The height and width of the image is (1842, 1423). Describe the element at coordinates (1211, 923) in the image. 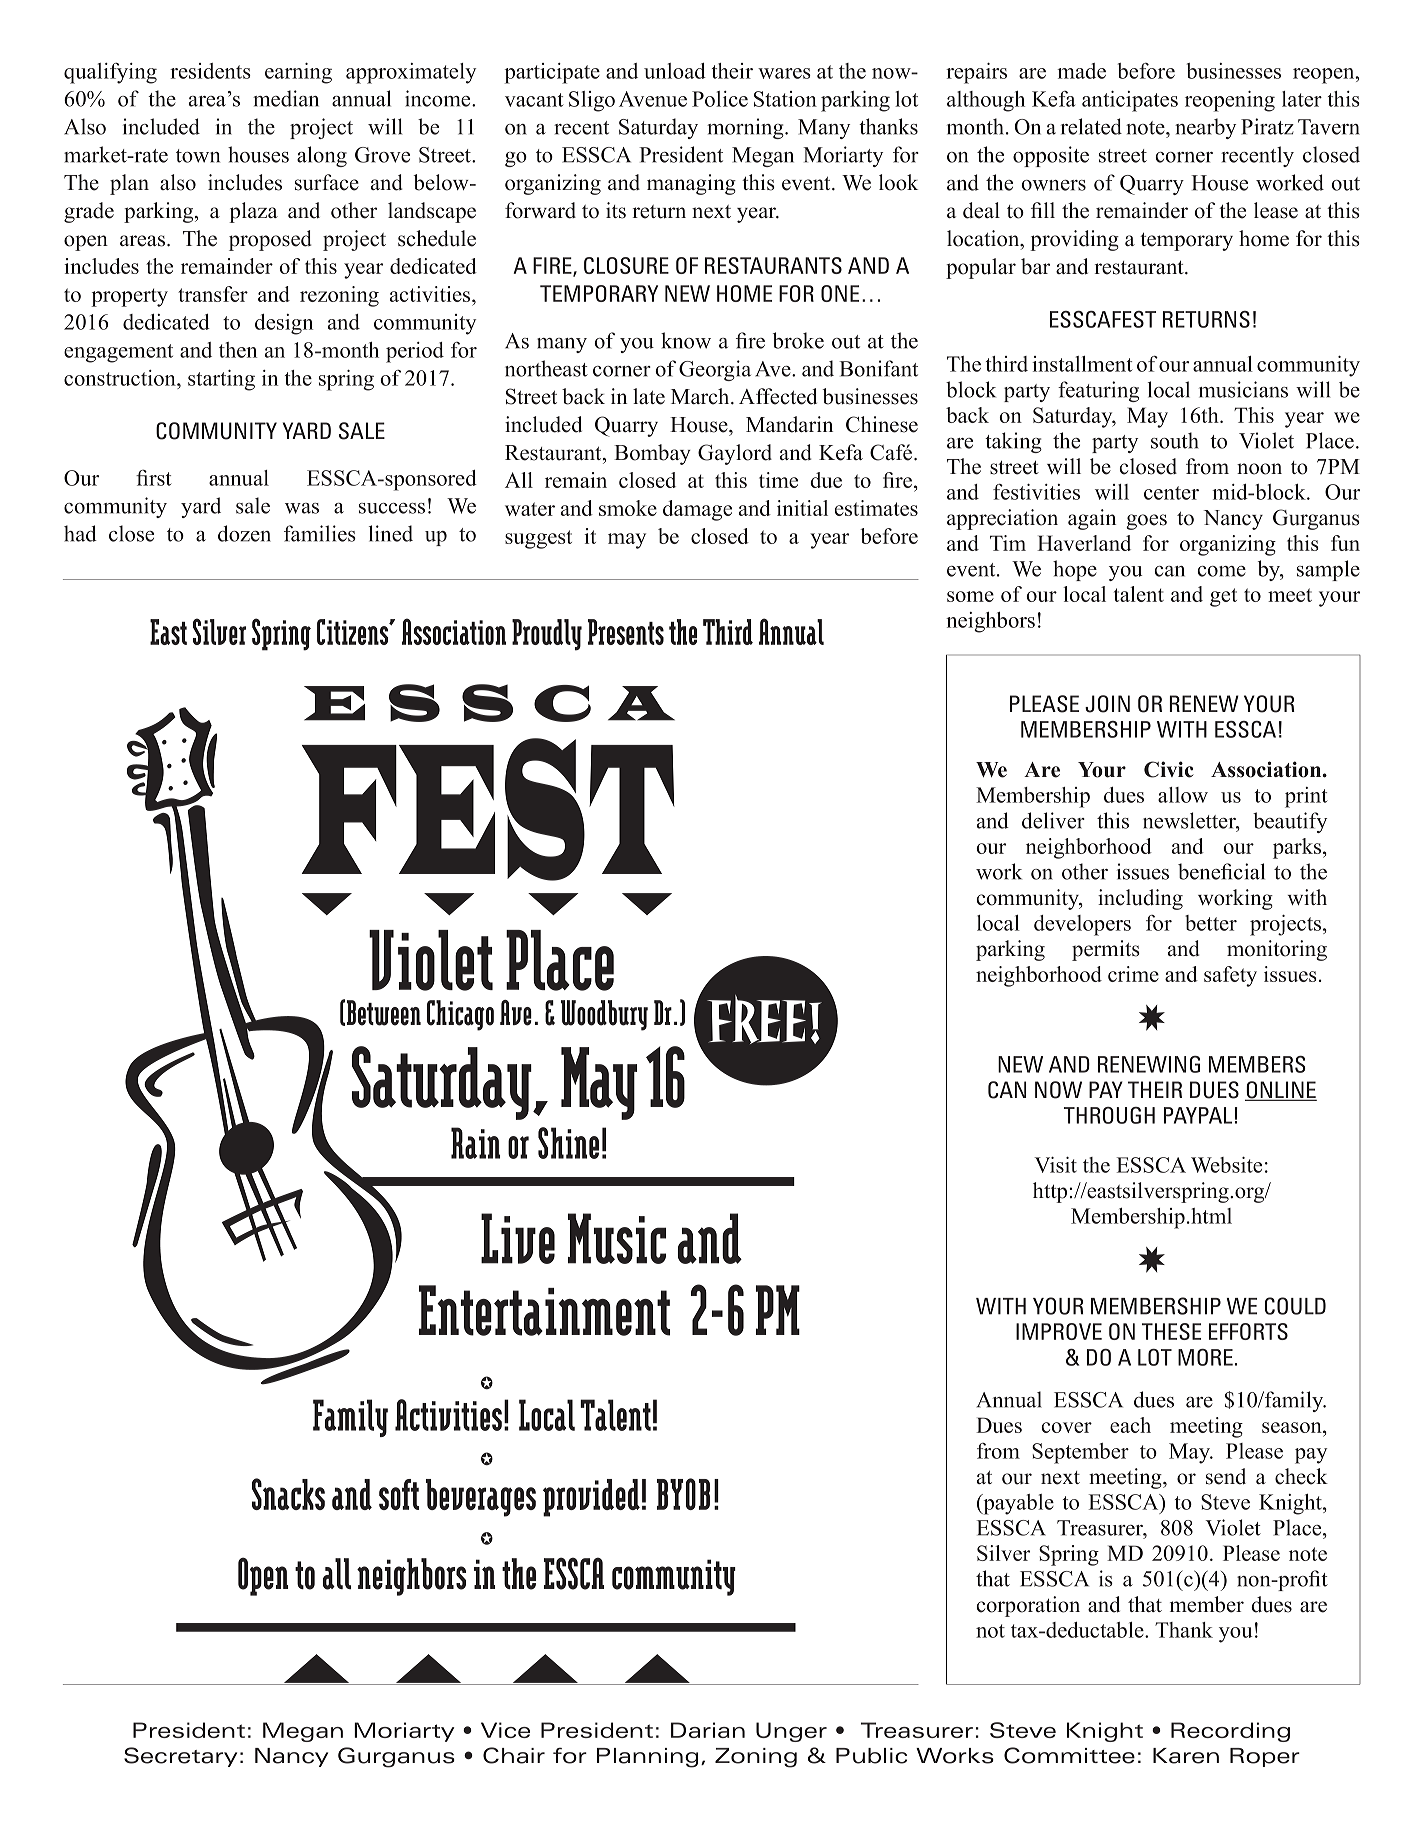

I see `better` at that location.
